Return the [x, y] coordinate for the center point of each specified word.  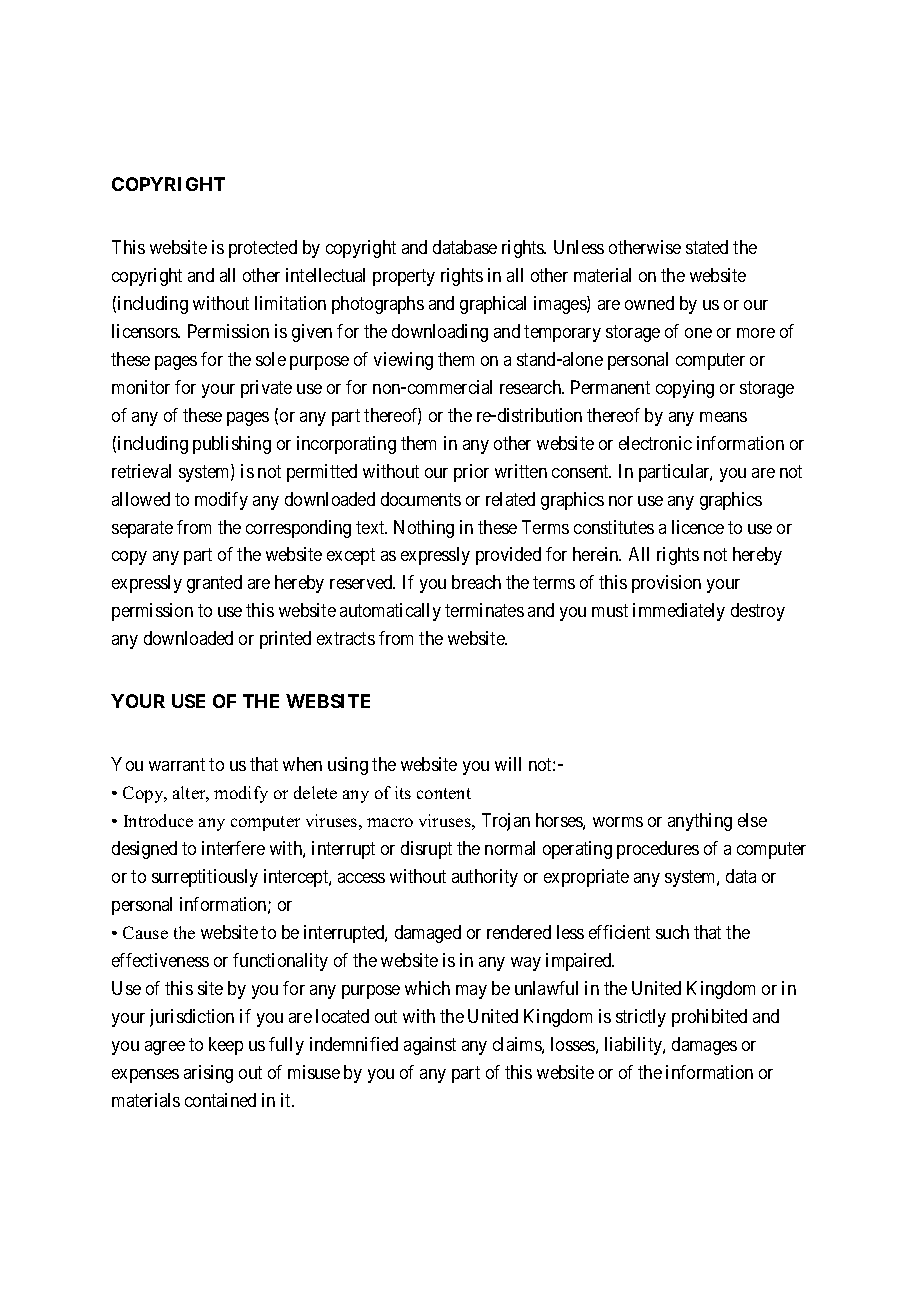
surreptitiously [205, 878]
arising [208, 1074]
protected [263, 249]
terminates [484, 610]
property [404, 277]
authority [485, 878]
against [430, 1046]
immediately [679, 612]
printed [285, 640]
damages [704, 1046]
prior [471, 473]
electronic [655, 443]
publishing [232, 445]
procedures [658, 850]
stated [707, 247]
